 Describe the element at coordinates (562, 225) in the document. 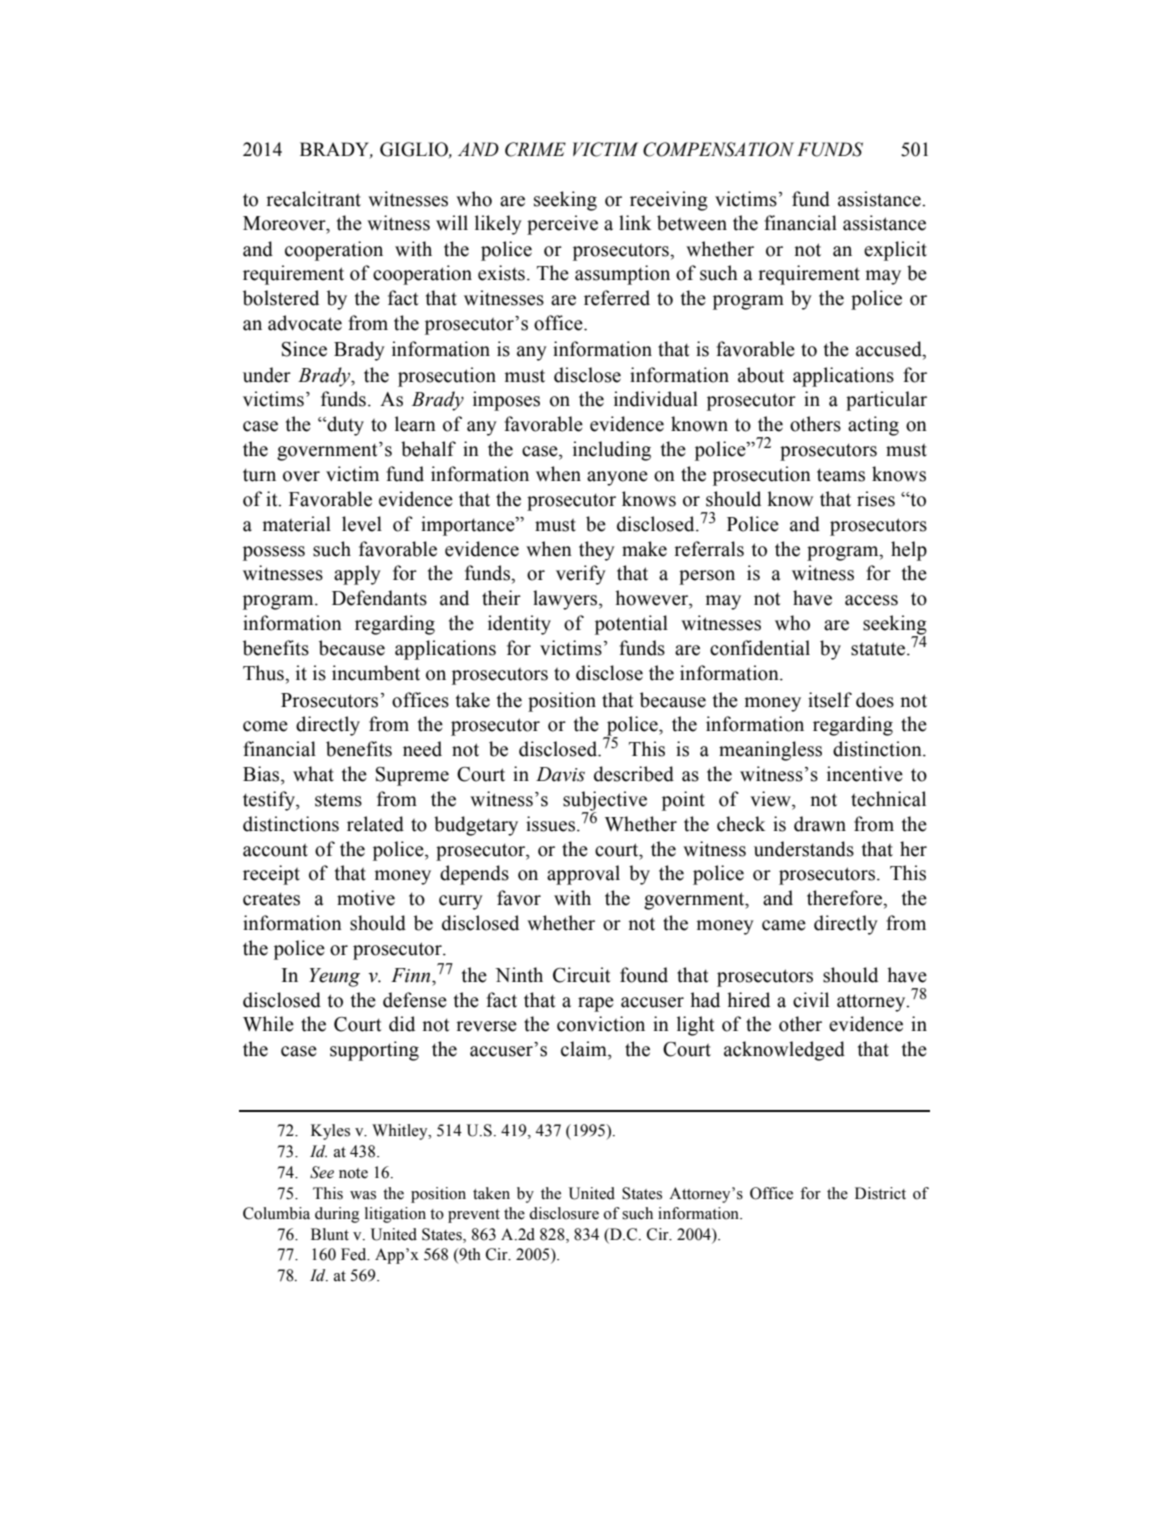

I see `perceive` at that location.
